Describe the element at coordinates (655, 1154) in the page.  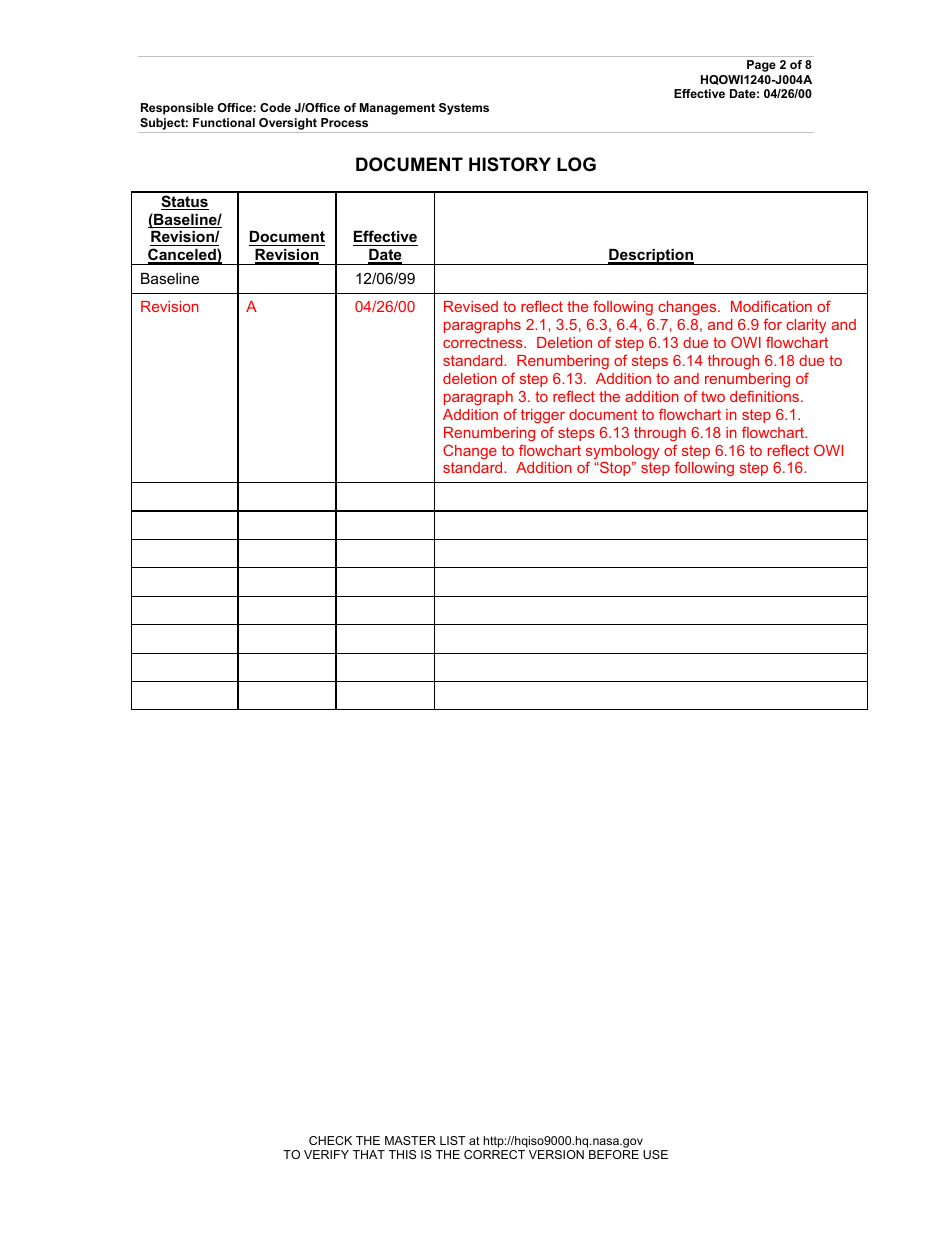
I see `USE` at that location.
